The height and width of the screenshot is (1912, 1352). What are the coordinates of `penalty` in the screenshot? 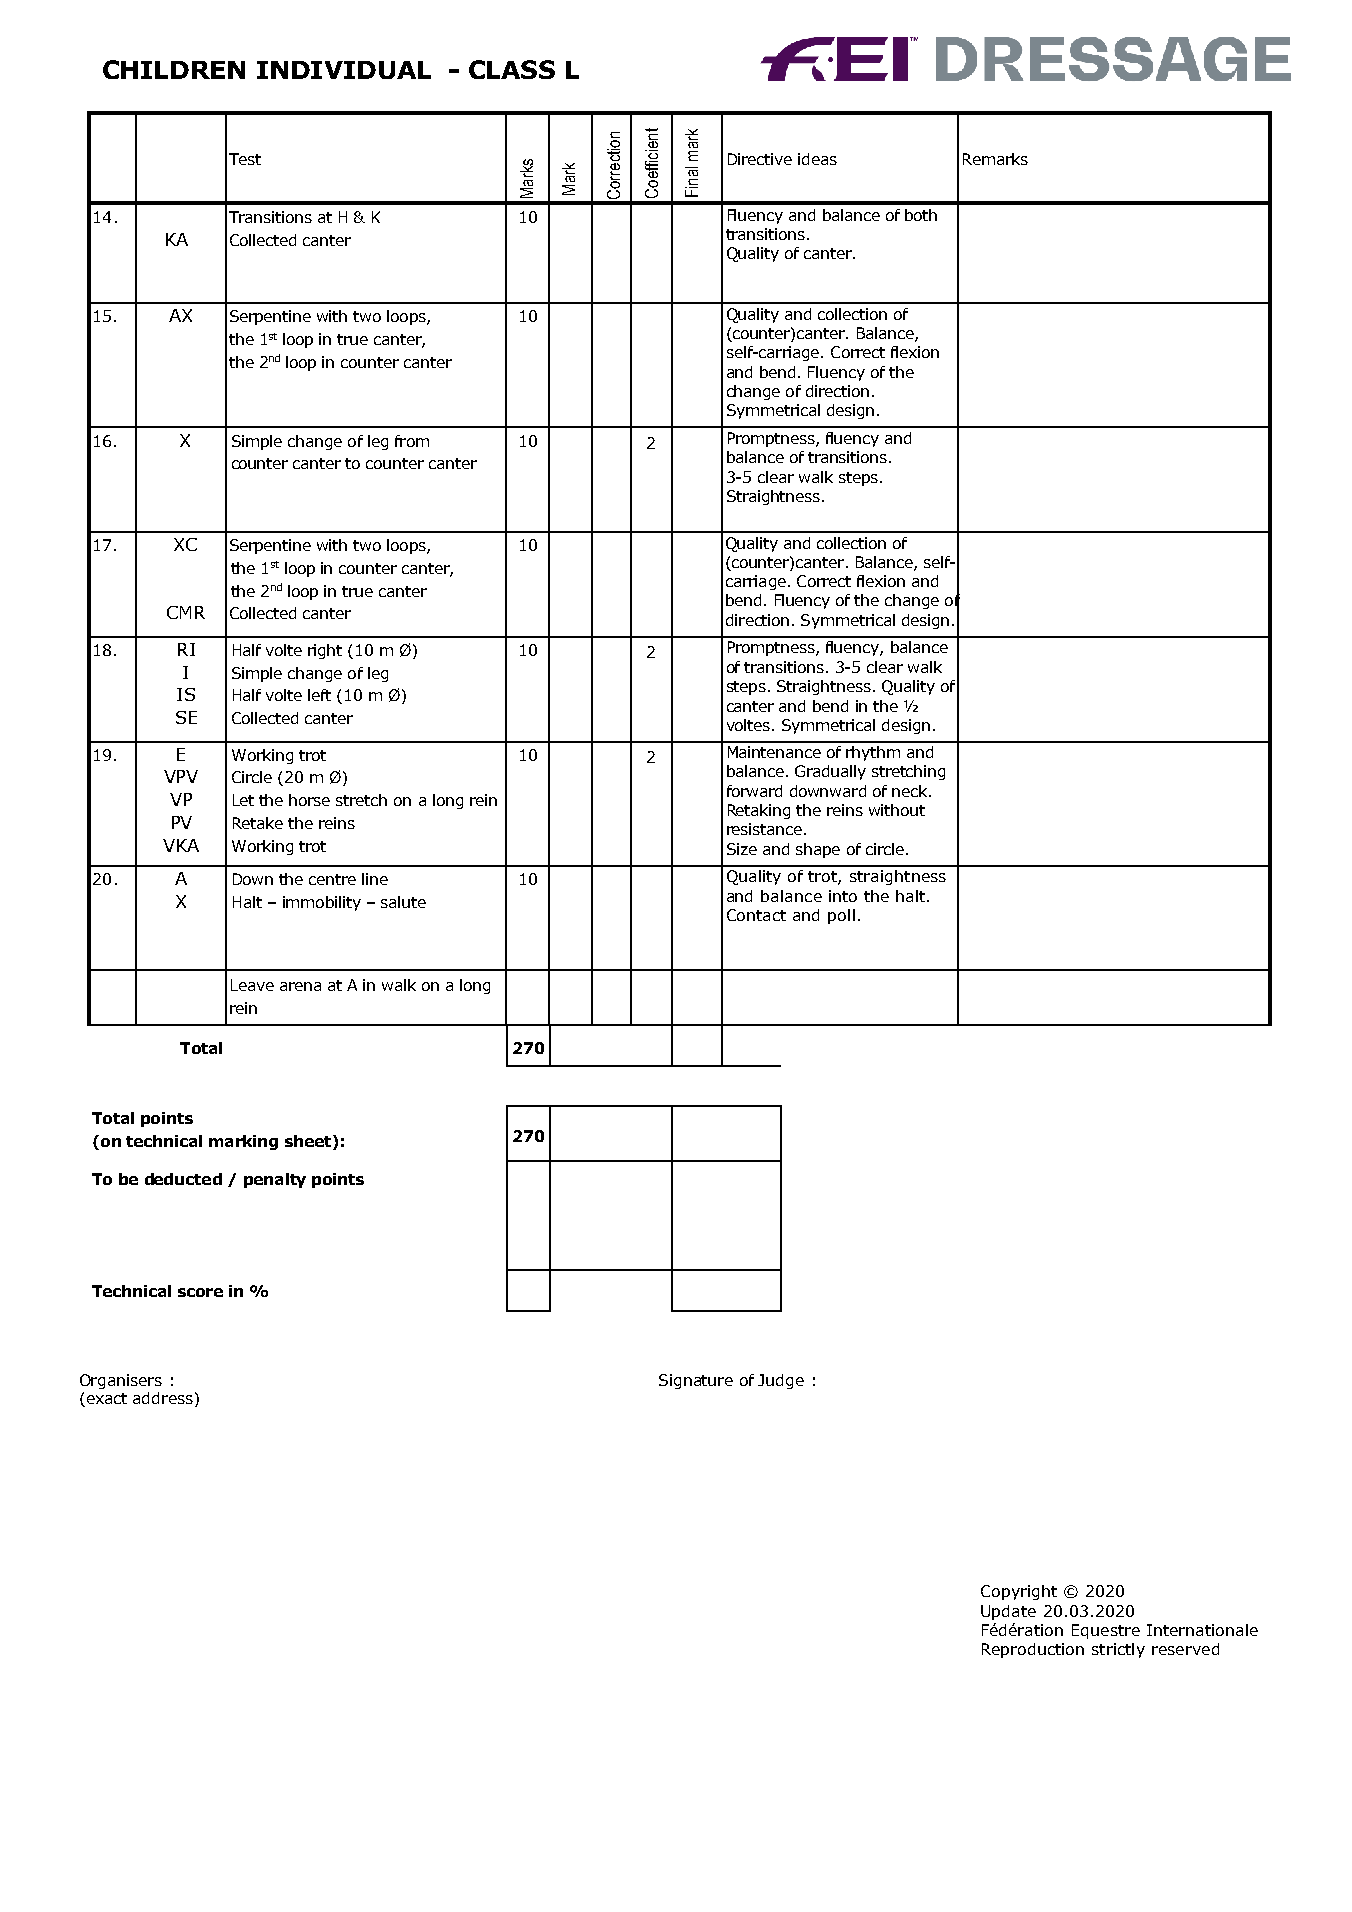 It's located at (275, 1180).
